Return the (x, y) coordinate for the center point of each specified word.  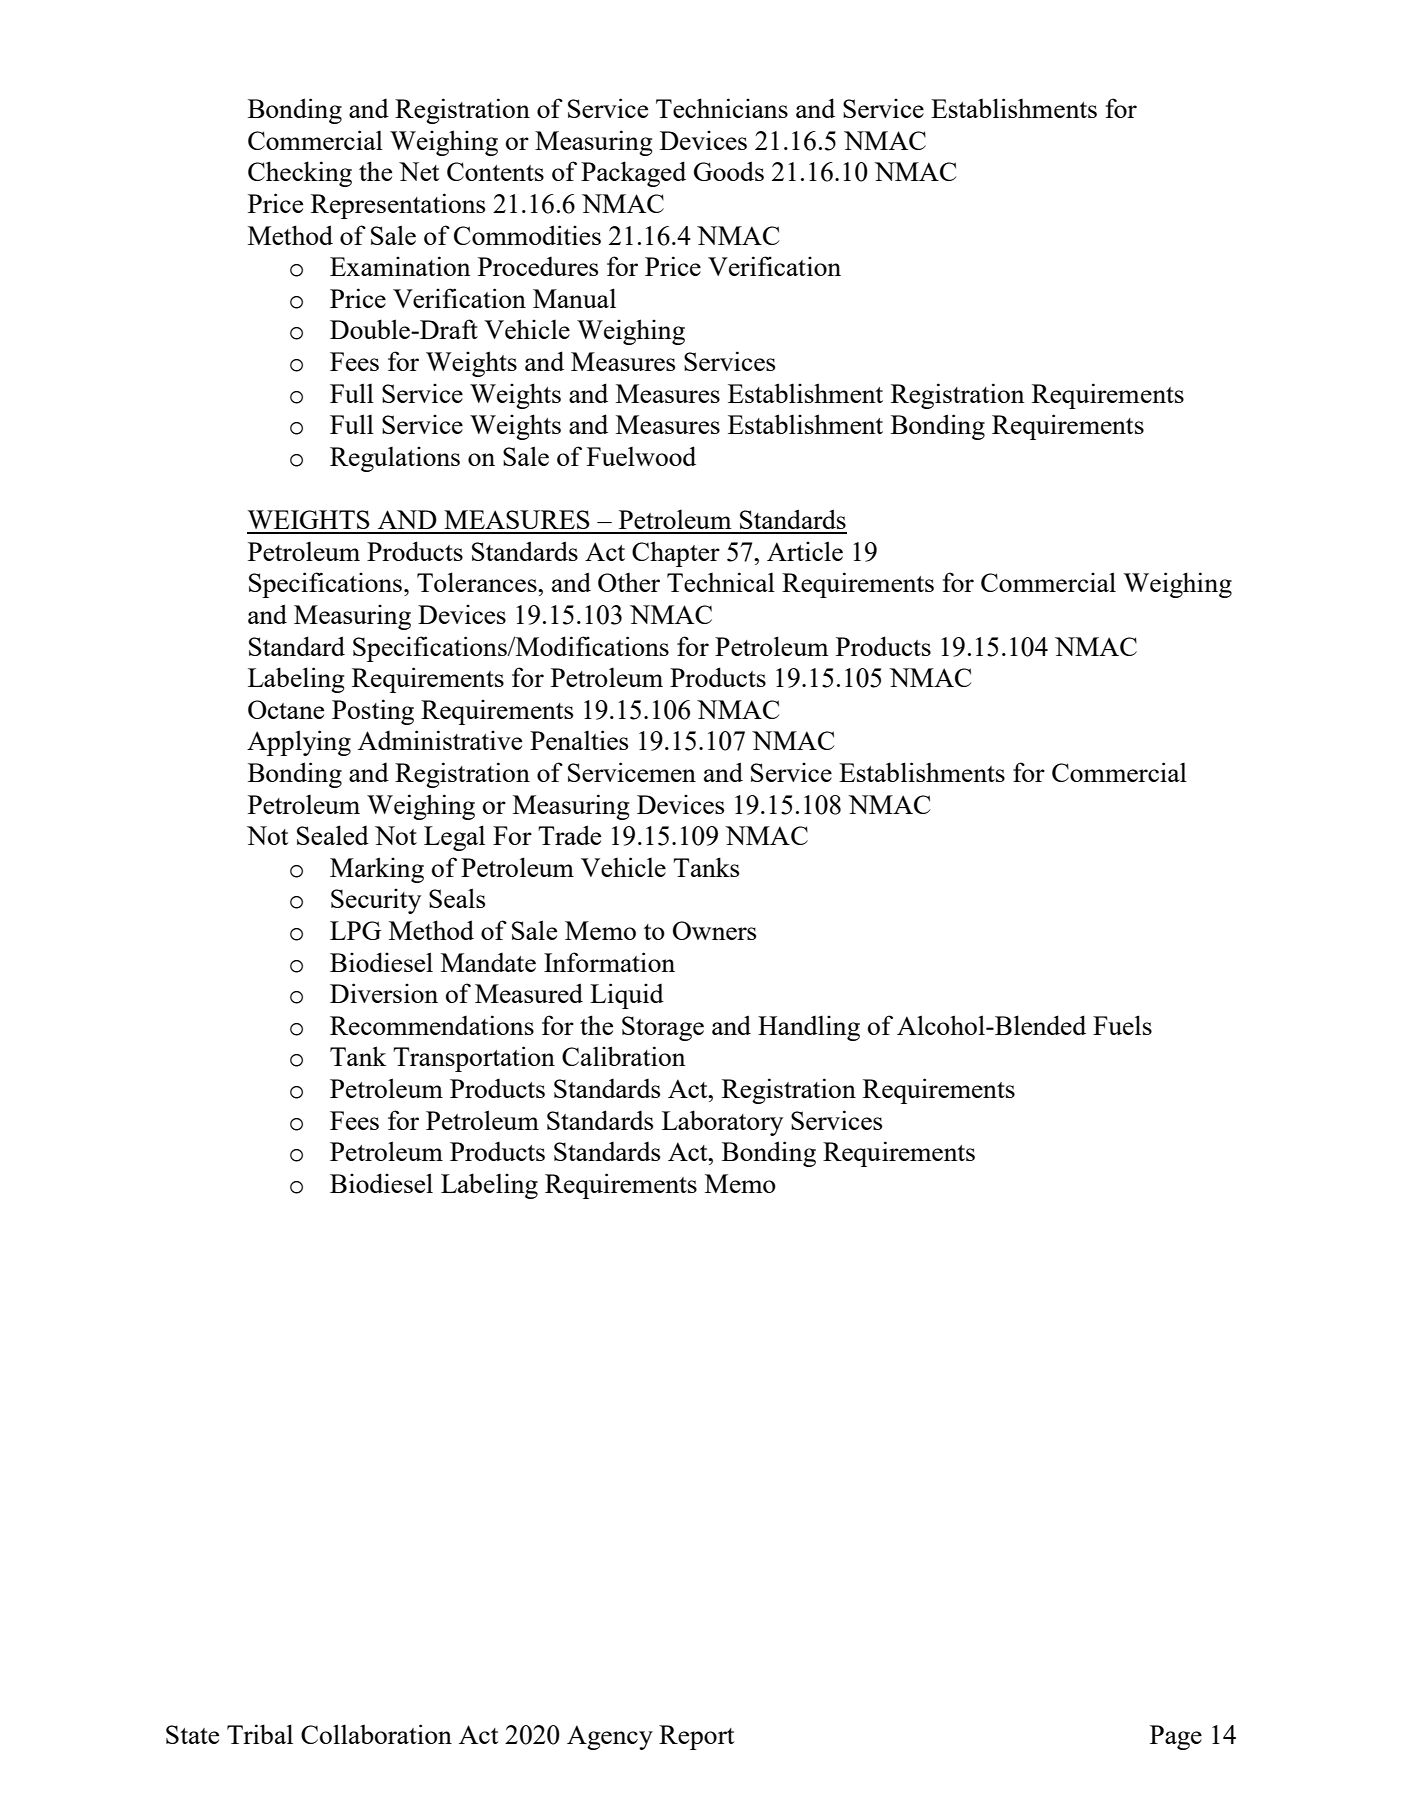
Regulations (395, 459)
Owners (714, 930)
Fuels (1122, 1025)
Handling (809, 1028)
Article (805, 551)
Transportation (474, 1059)
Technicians (722, 108)
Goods (729, 171)
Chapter (676, 554)
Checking (300, 174)
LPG (355, 930)
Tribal (260, 1734)
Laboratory (722, 1123)
